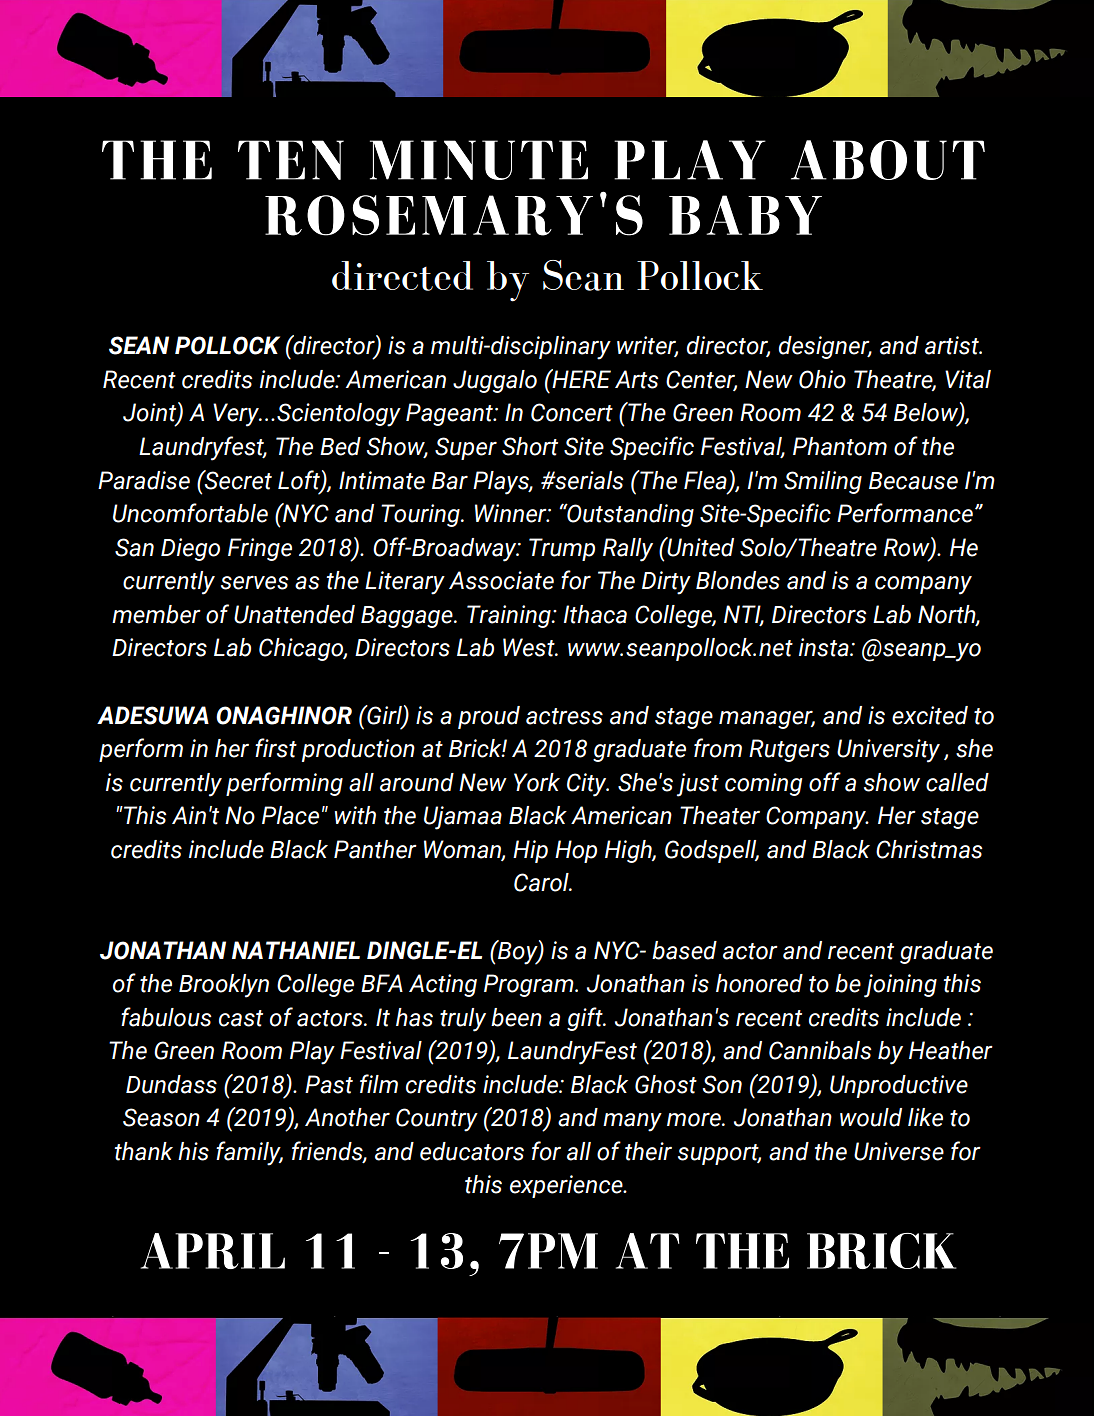 The width and height of the document is (1094, 1416). I want to click on MINUTE, so click(479, 160).
